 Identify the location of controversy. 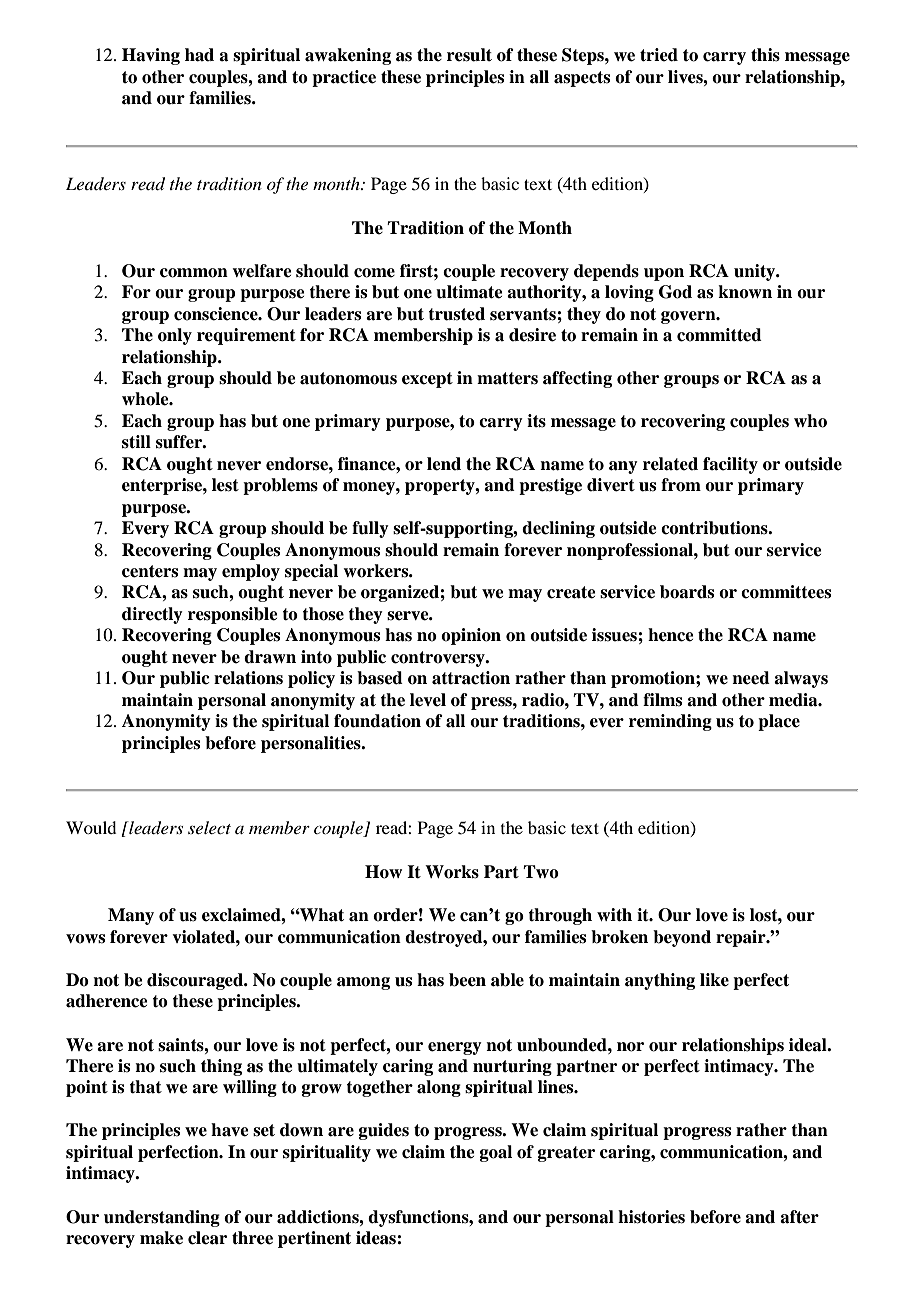
(439, 659).
